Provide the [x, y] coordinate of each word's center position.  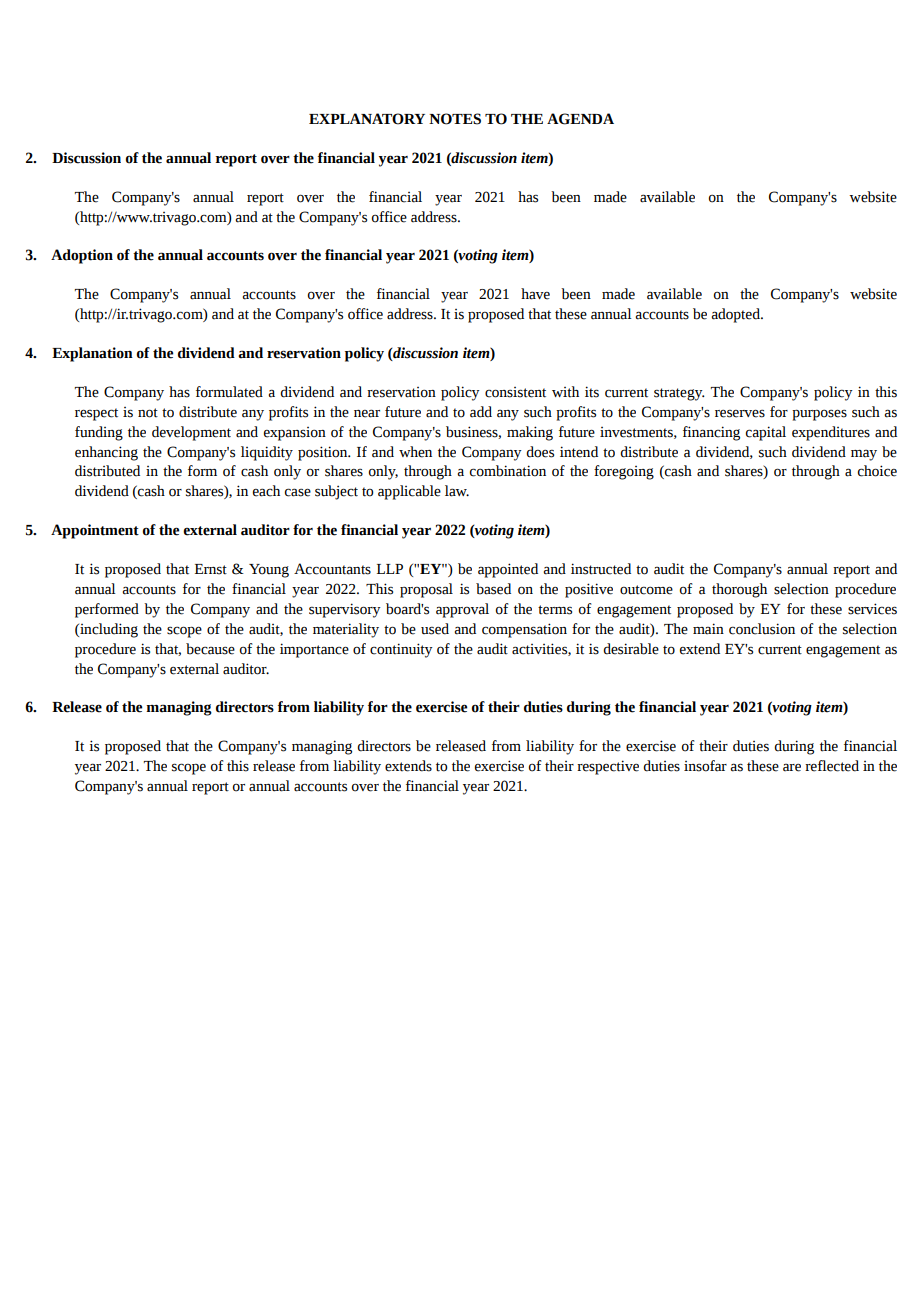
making [530, 433]
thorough [739, 590]
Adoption [82, 256]
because [210, 649]
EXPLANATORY [367, 119]
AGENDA [580, 119]
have [535, 294]
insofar [705, 766]
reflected [832, 766]
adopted [736, 315]
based [493, 589]
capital [766, 433]
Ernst [211, 569]
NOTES [455, 119]
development [191, 433]
